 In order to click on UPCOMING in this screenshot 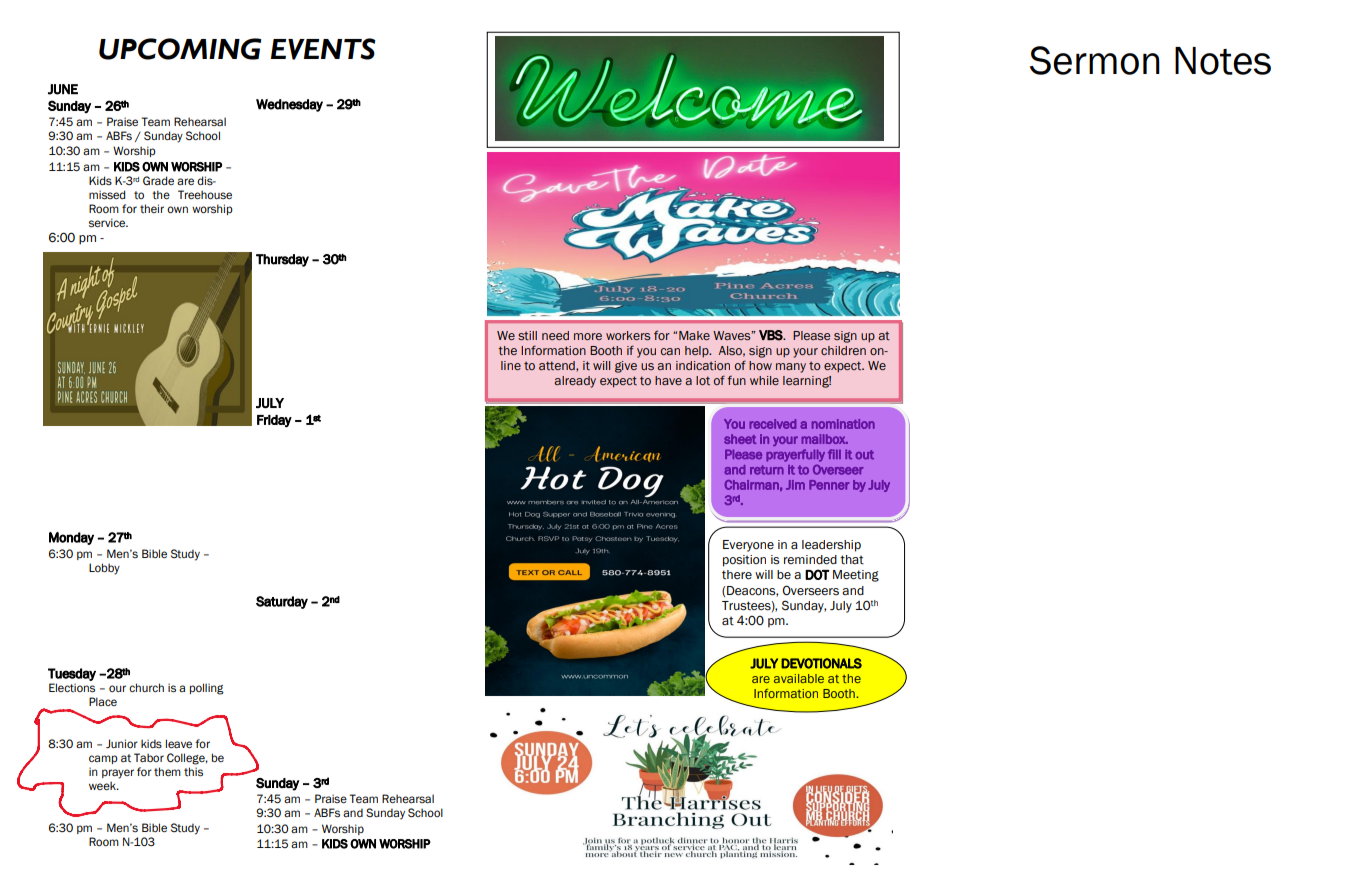, I will do `click(180, 49)`.
